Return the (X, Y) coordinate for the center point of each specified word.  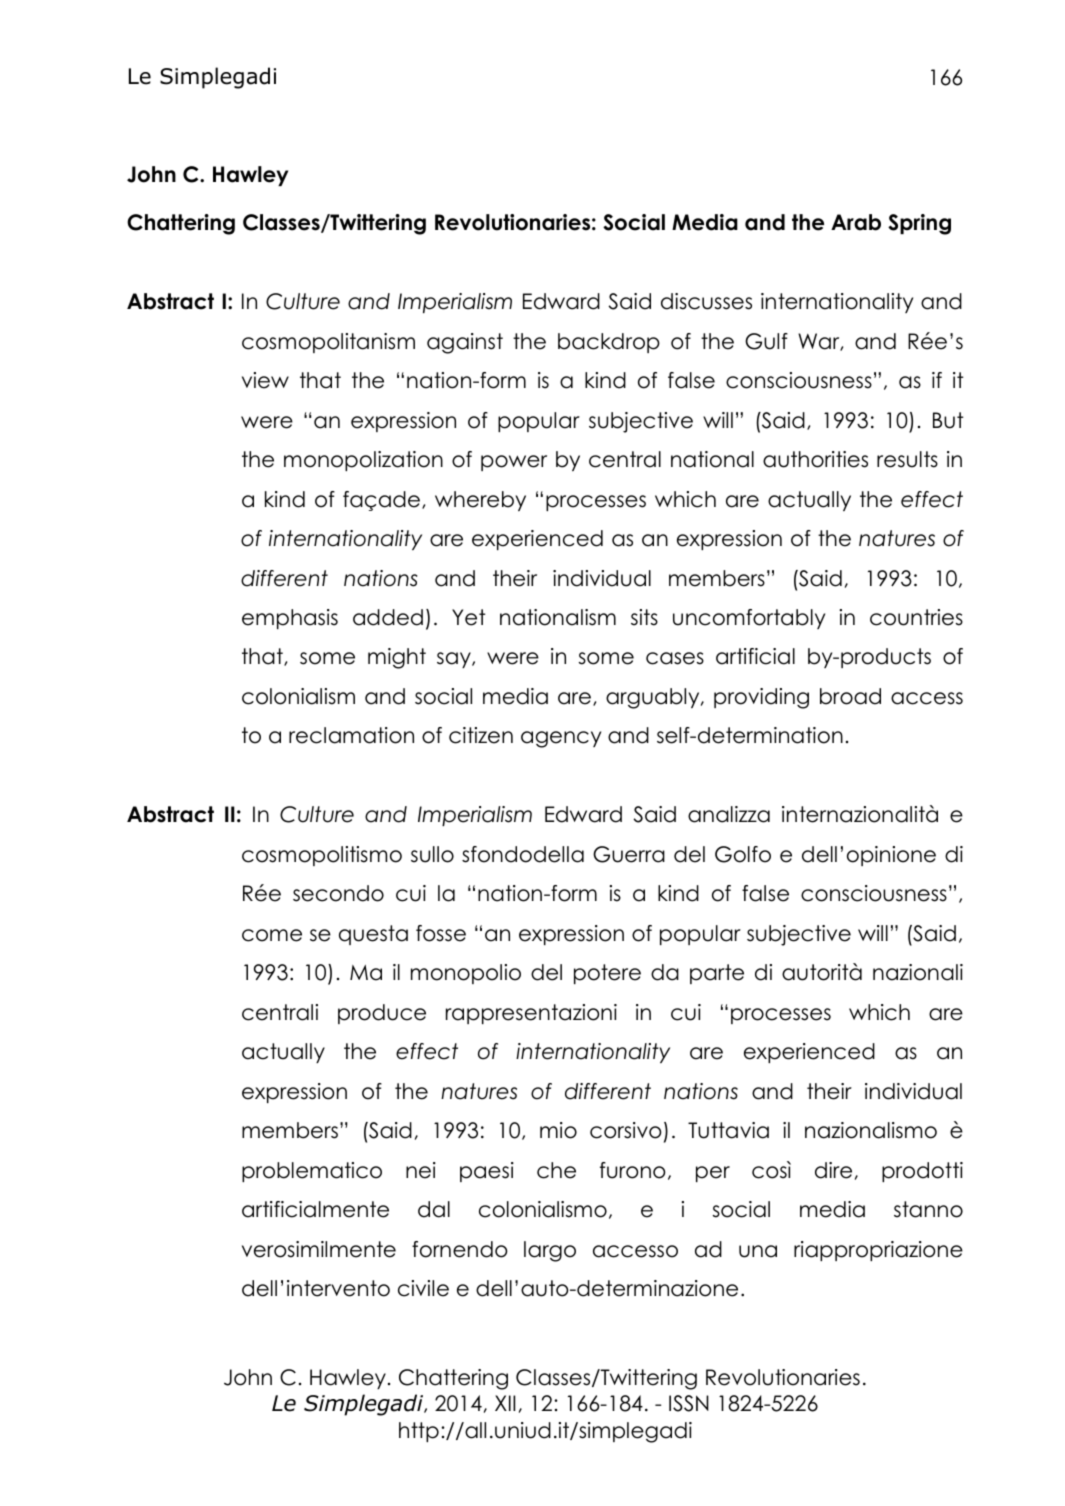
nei (421, 1170)
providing (761, 698)
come (272, 935)
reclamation (351, 735)
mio (558, 1130)
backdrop (609, 343)
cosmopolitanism (328, 343)
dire (833, 1170)
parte (717, 974)
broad (850, 696)
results (907, 459)
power (514, 463)
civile (423, 1288)
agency (561, 739)
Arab (856, 222)
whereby (480, 501)
